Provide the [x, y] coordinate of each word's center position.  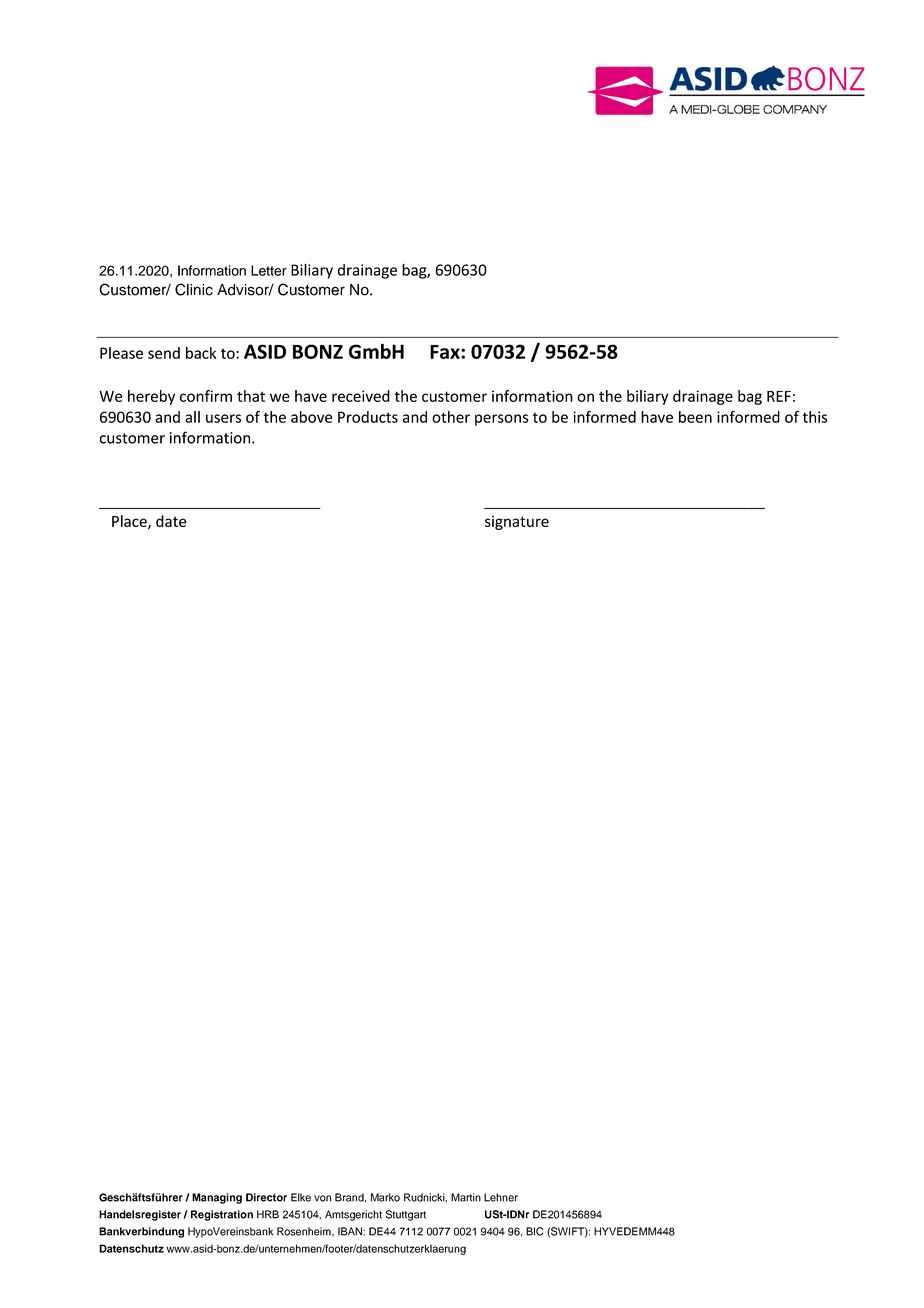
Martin [466, 1197]
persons [502, 420]
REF [779, 396]
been [695, 417]
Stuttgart [406, 1215]
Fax [446, 352]
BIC [535, 1231]
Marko [385, 1197]
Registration [222, 1215]
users [223, 418]
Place [130, 522]
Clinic [194, 289]
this [815, 417]
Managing [217, 1198]
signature [517, 523]
